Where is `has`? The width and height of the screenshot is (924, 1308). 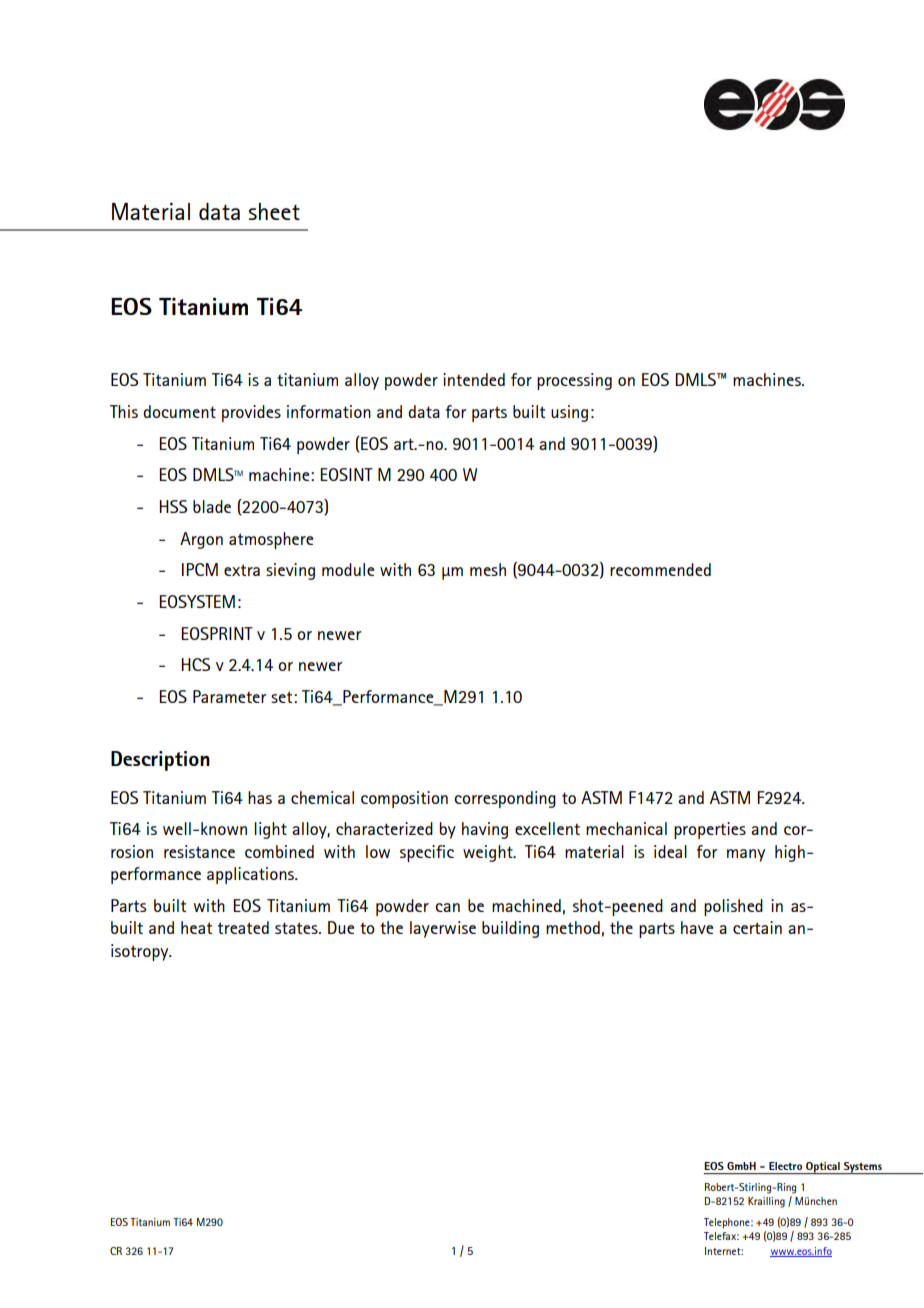 has is located at coordinates (260, 797).
